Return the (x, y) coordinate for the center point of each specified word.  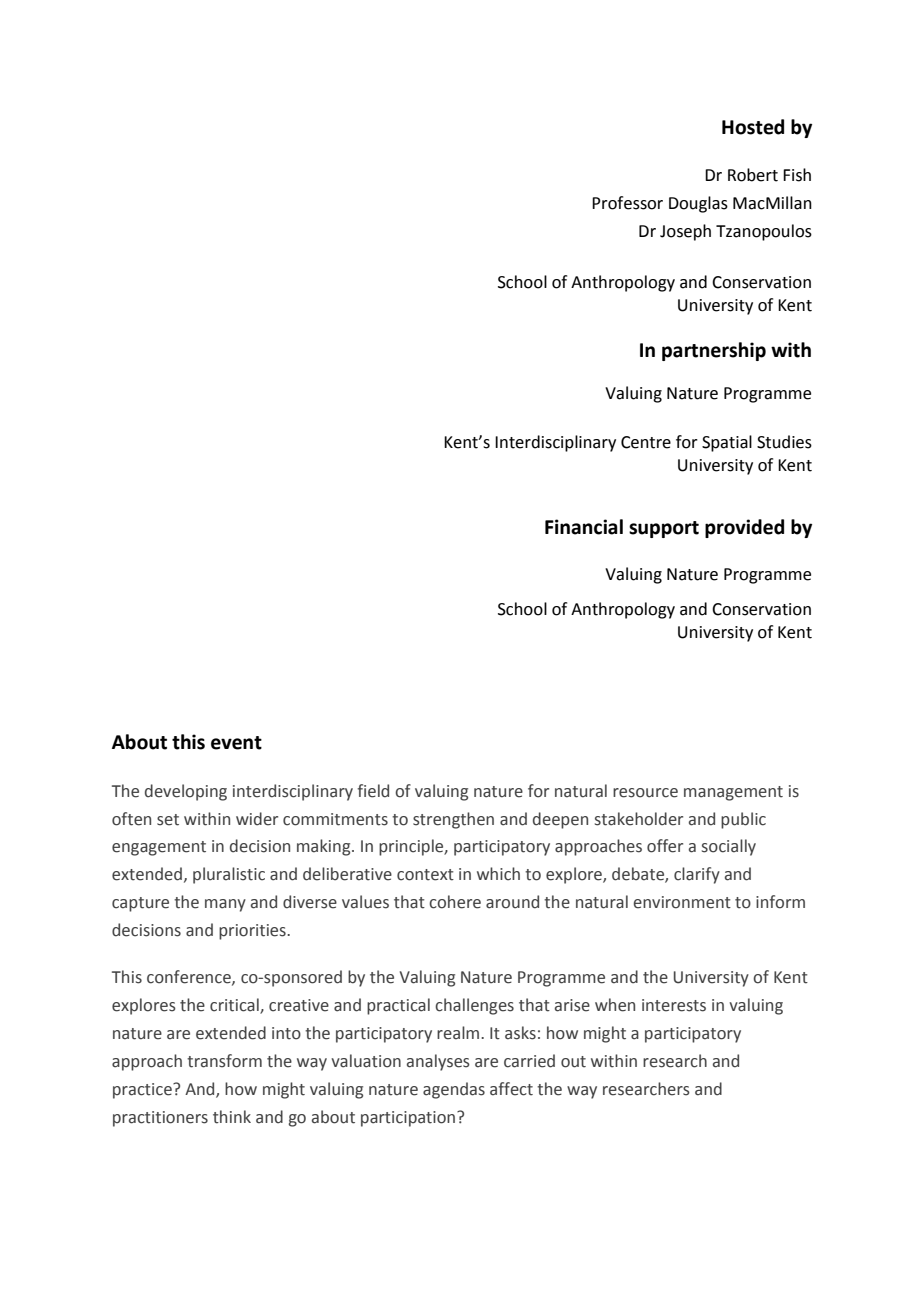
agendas (454, 1090)
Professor (627, 203)
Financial (584, 527)
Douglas (698, 204)
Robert (753, 175)
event (236, 743)
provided (744, 528)
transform (224, 1061)
